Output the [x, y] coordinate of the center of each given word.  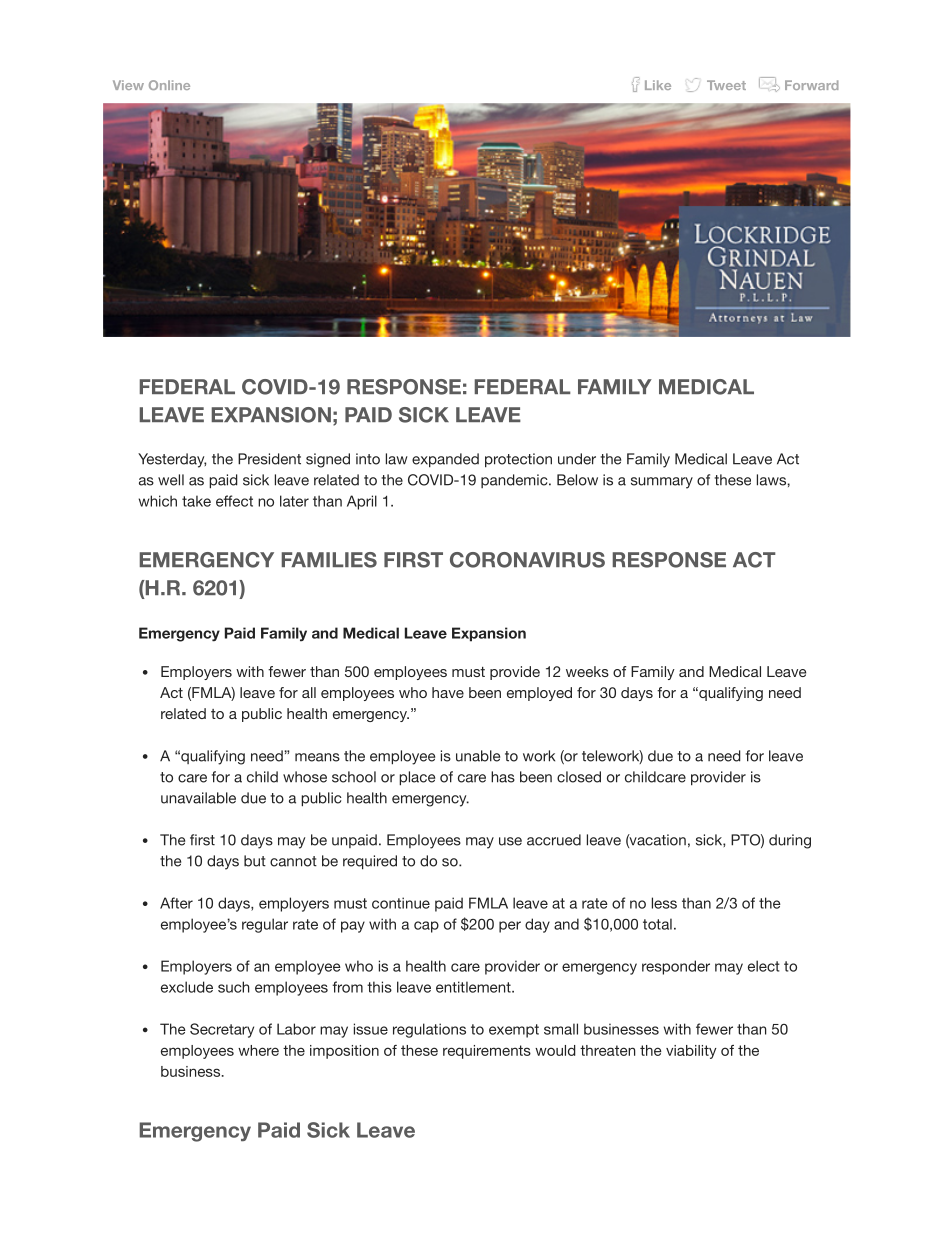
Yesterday [172, 460]
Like [658, 85]
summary [662, 483]
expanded [445, 460]
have [448, 692]
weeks [587, 671]
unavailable [198, 798]
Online [169, 85]
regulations [429, 1030]
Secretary [222, 1030]
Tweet [726, 85]
